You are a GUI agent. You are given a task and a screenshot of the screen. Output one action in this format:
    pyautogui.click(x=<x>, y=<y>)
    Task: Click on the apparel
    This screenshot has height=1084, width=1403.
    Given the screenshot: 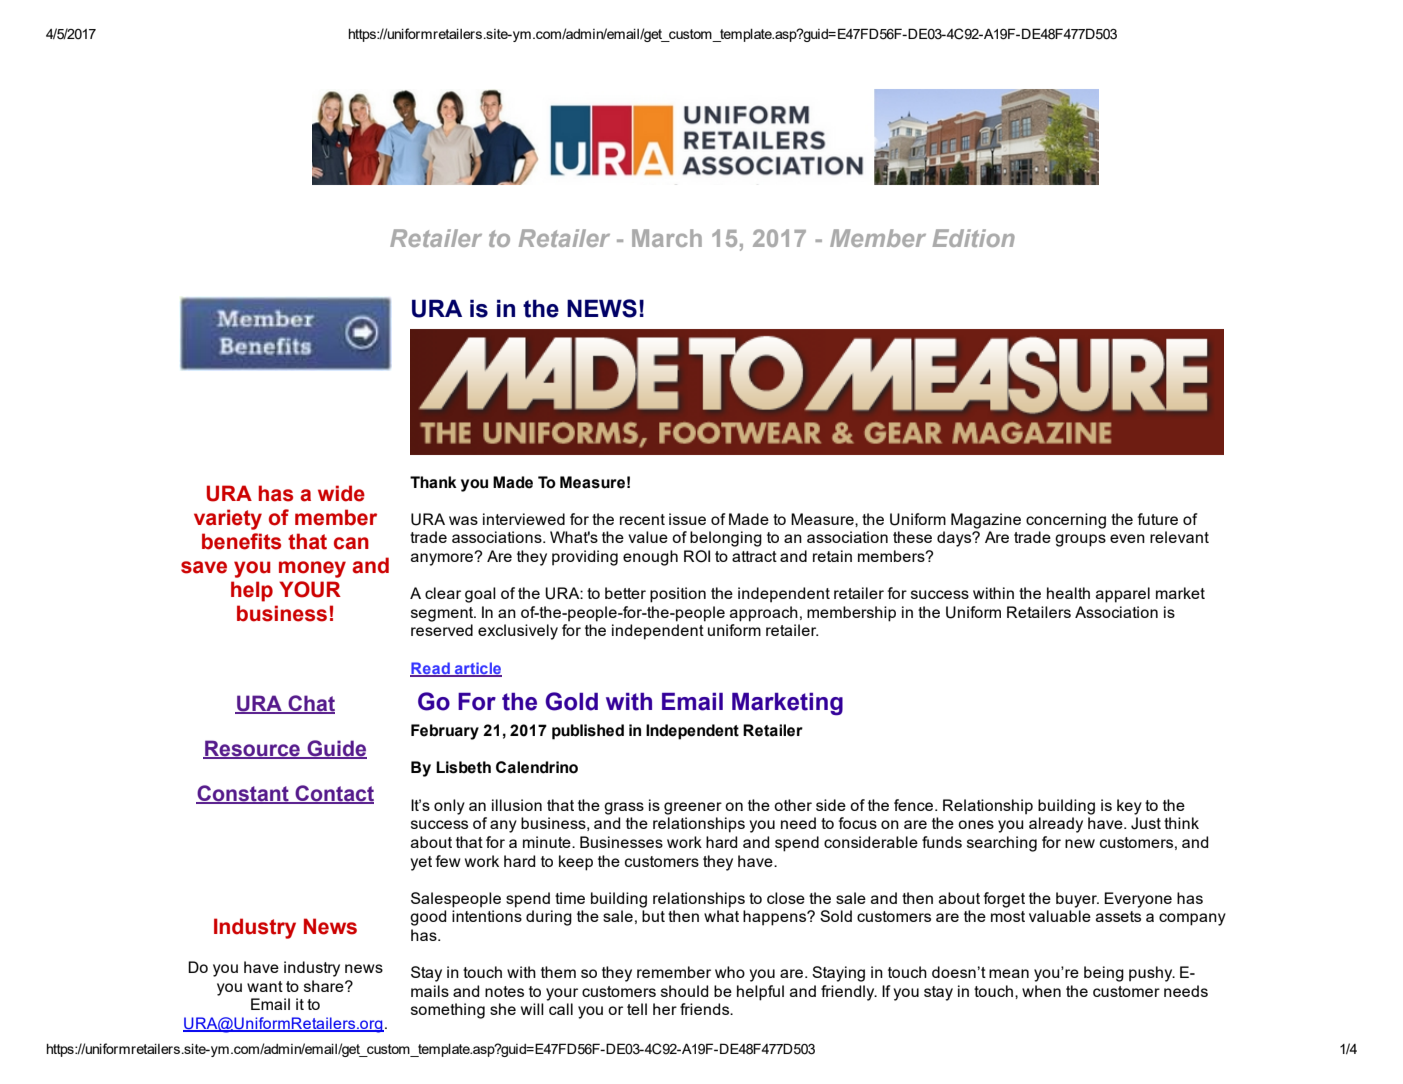 What is the action you would take?
    pyautogui.click(x=1123, y=595)
